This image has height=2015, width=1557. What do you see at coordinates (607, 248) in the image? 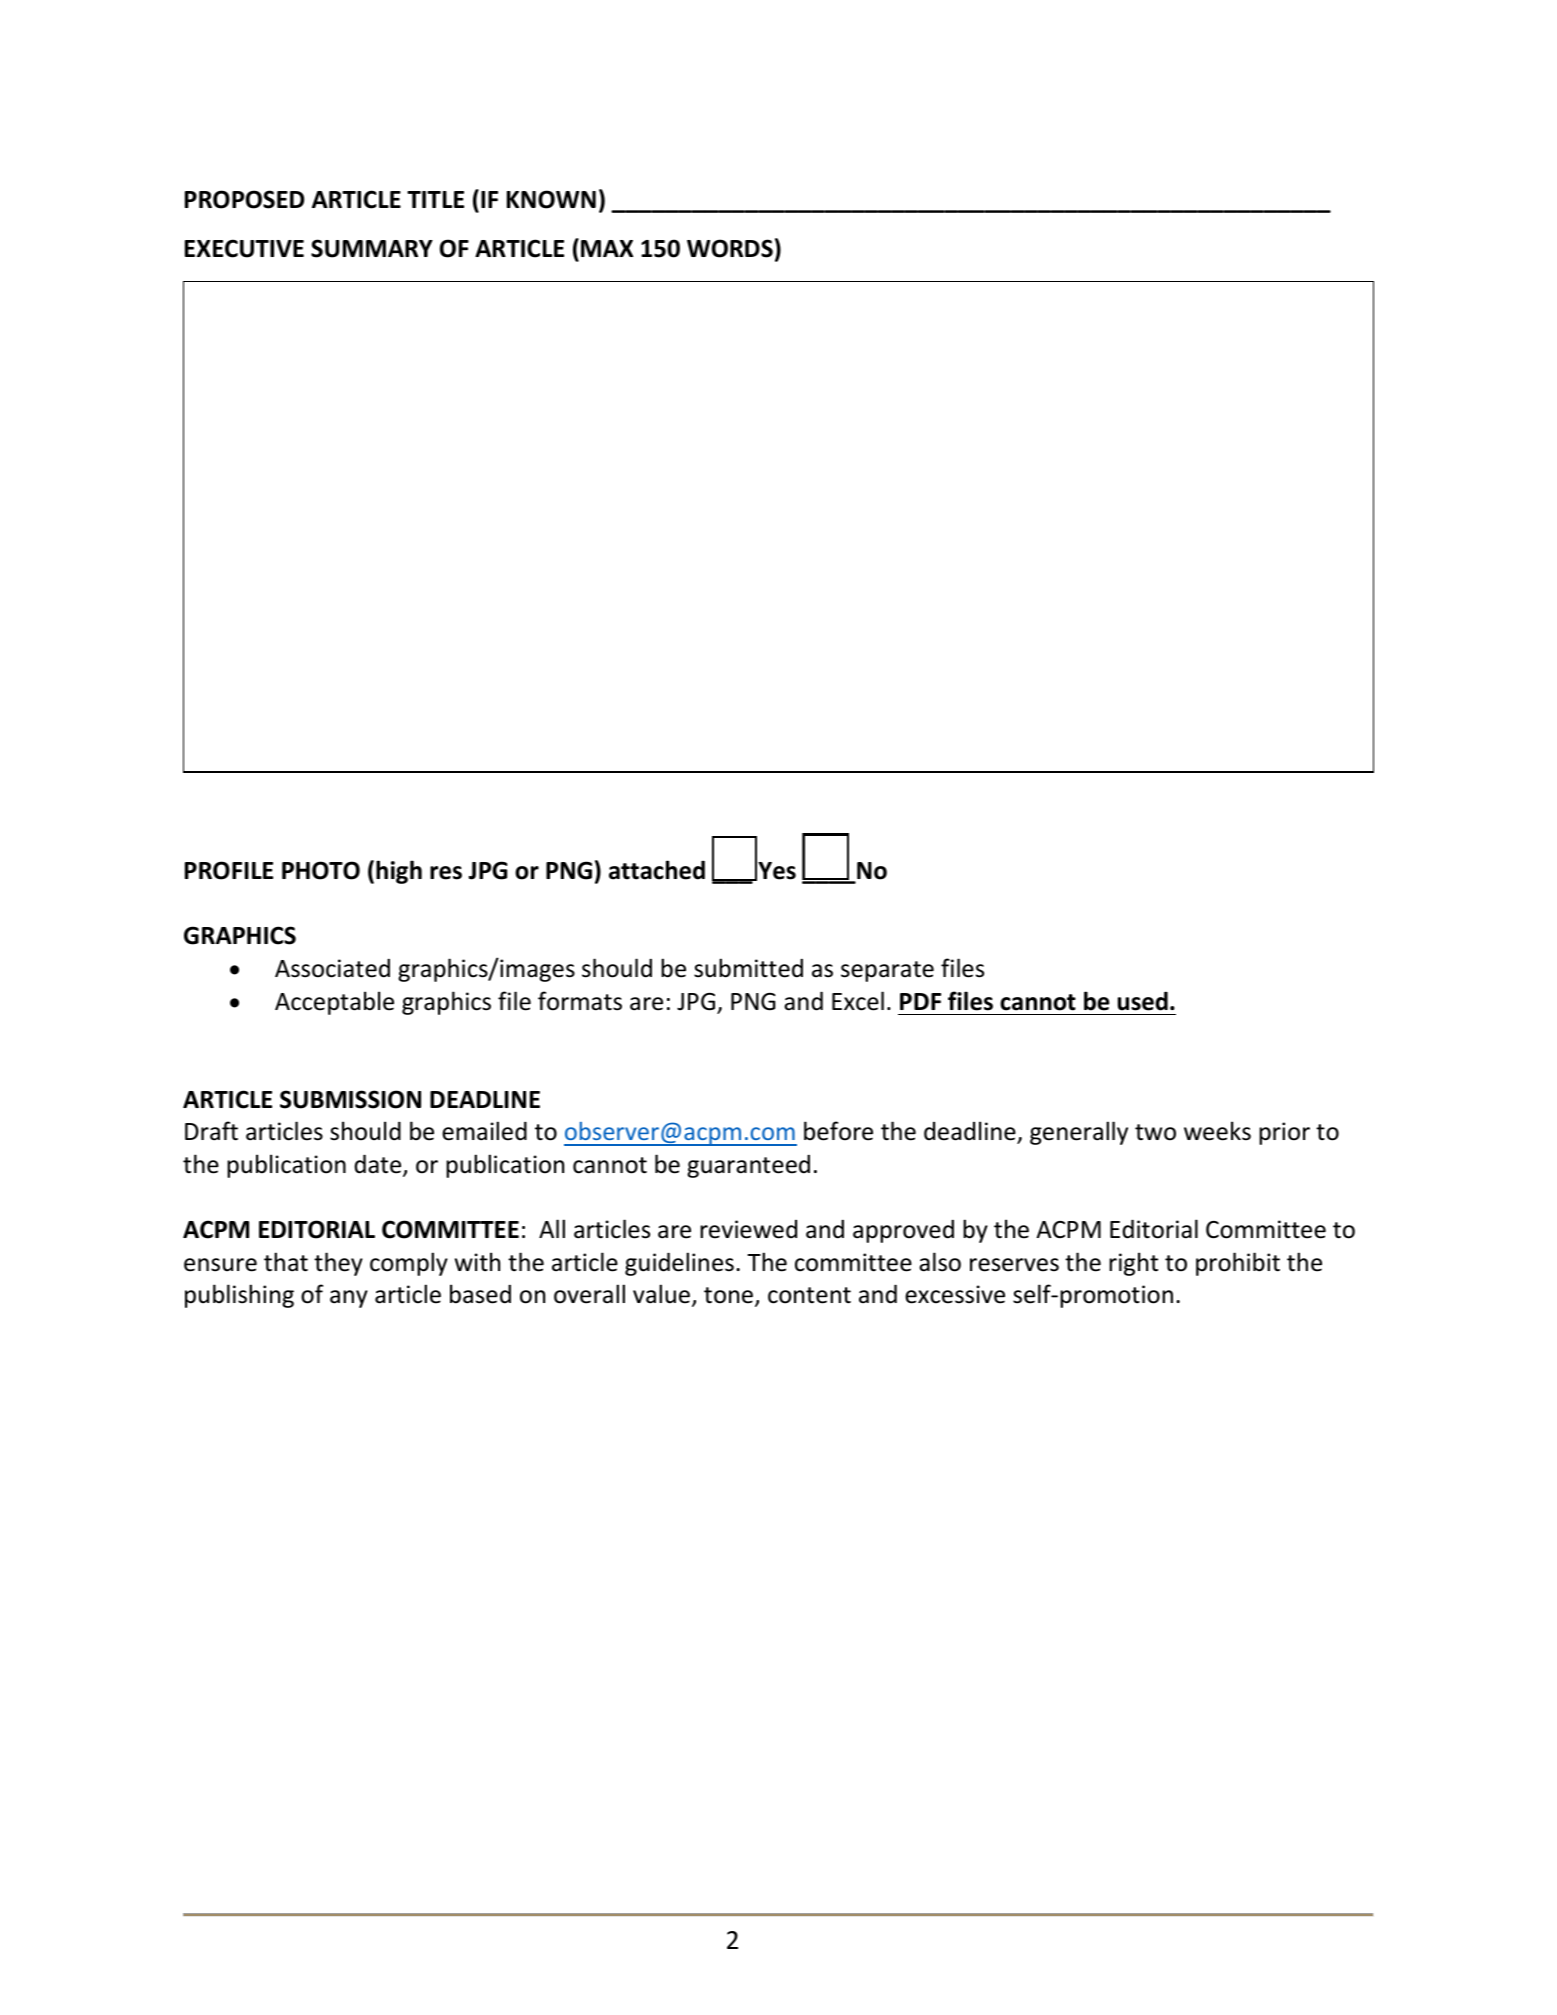
I see `MAX` at bounding box center [607, 248].
